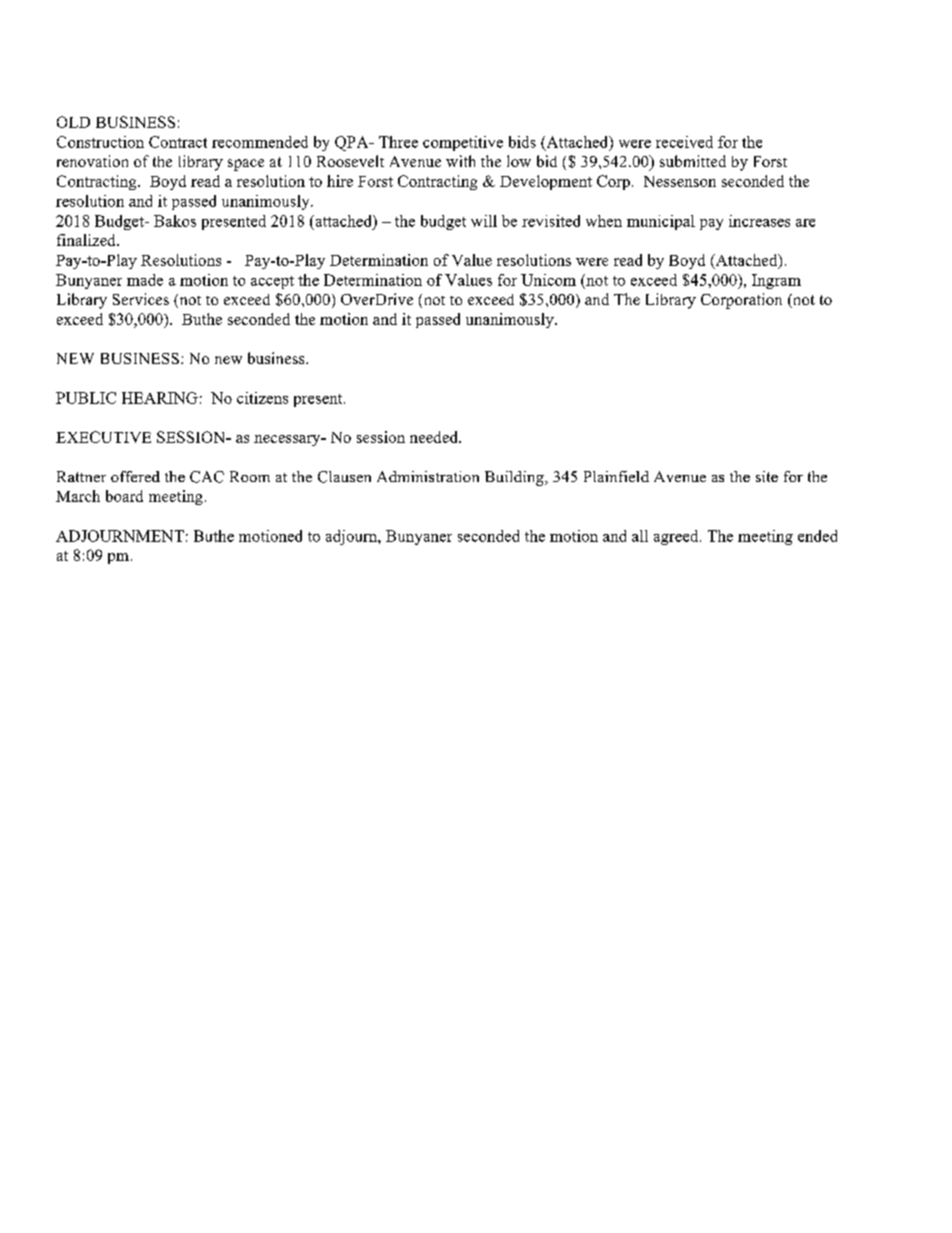  Describe the element at coordinates (124, 496) in the screenshot. I see `board` at that location.
